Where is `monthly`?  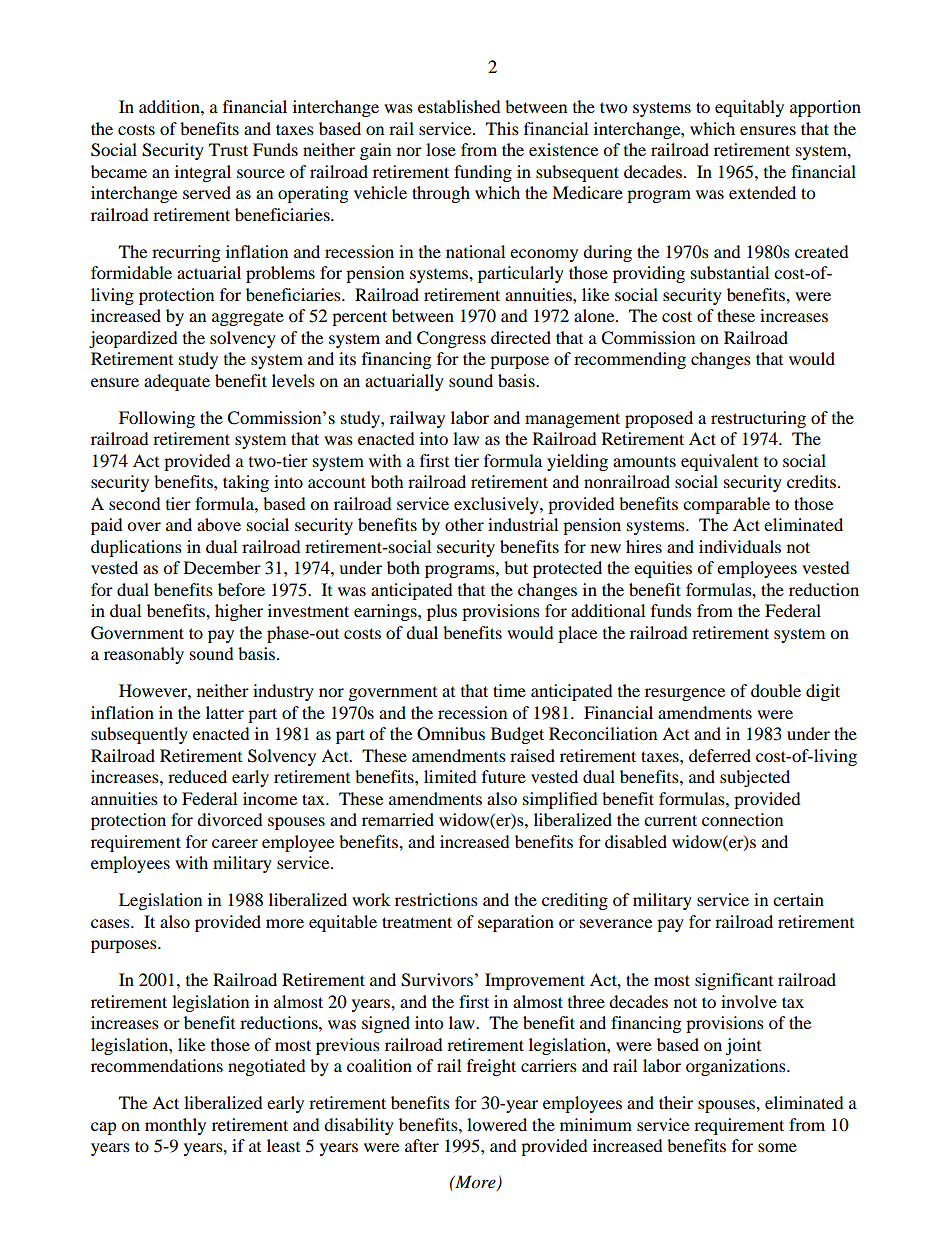 monthly is located at coordinates (175, 1126).
